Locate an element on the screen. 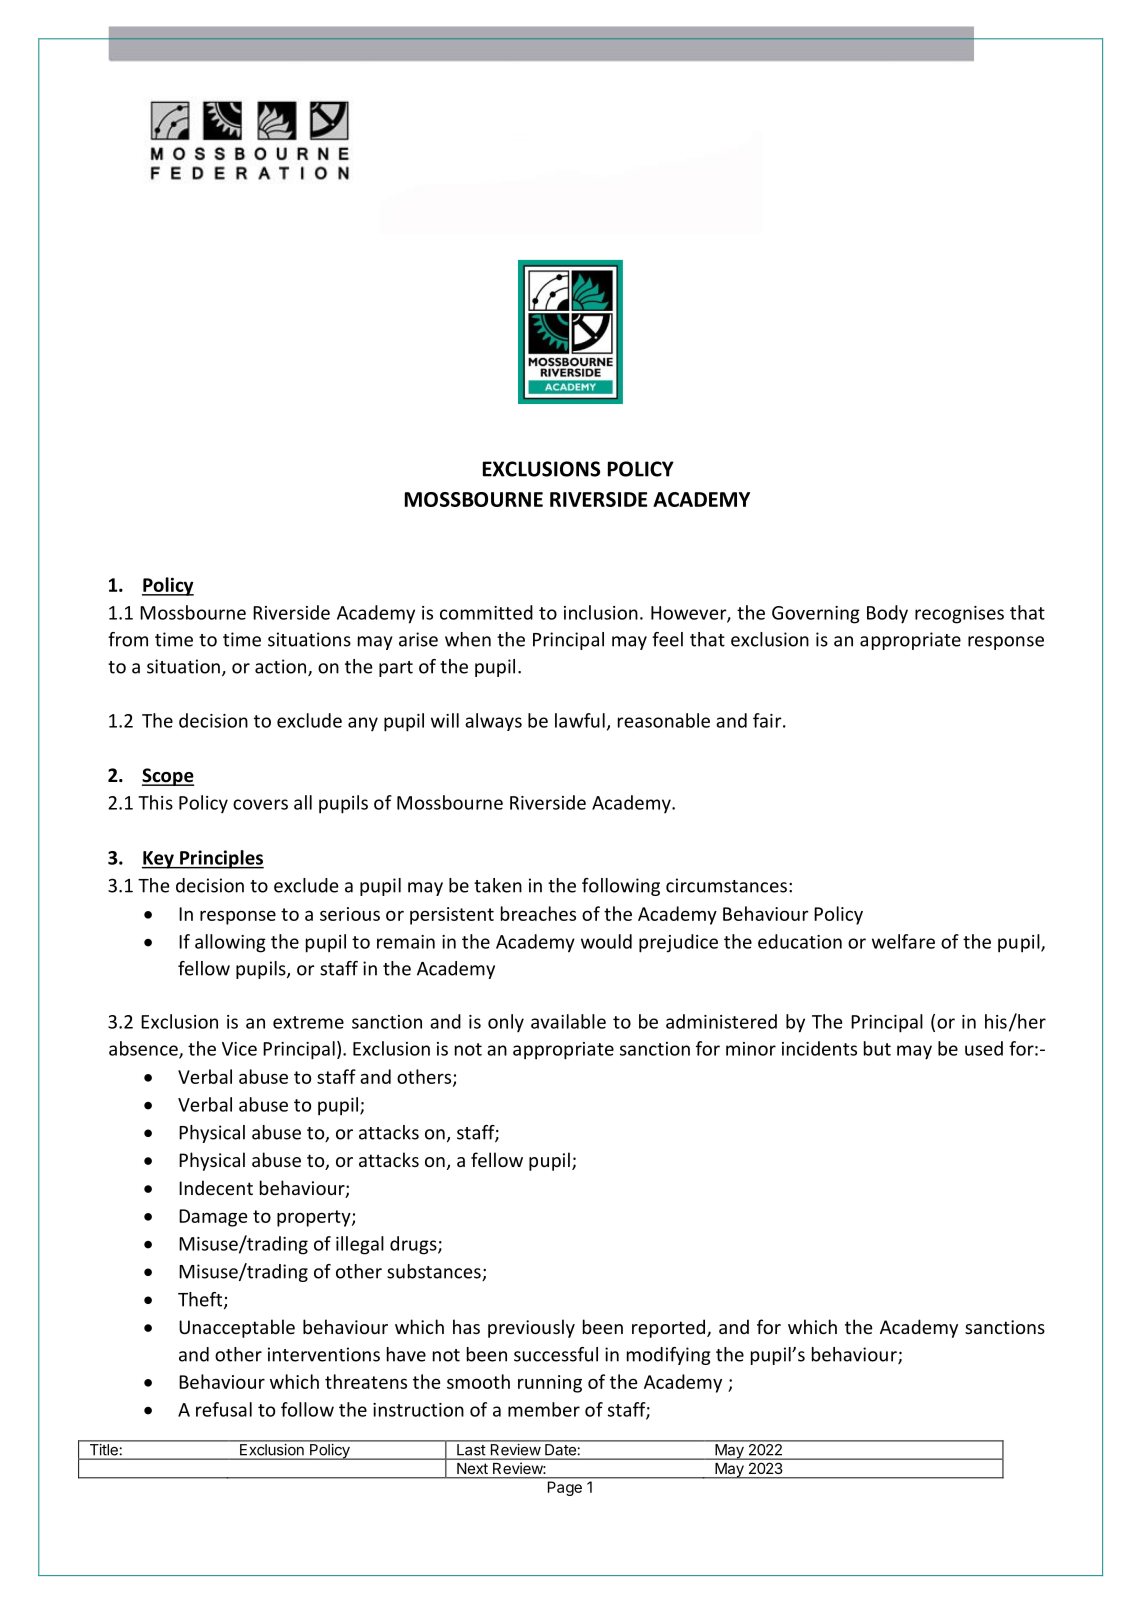 The height and width of the screenshot is (1614, 1141). Vice is located at coordinates (239, 1049).
